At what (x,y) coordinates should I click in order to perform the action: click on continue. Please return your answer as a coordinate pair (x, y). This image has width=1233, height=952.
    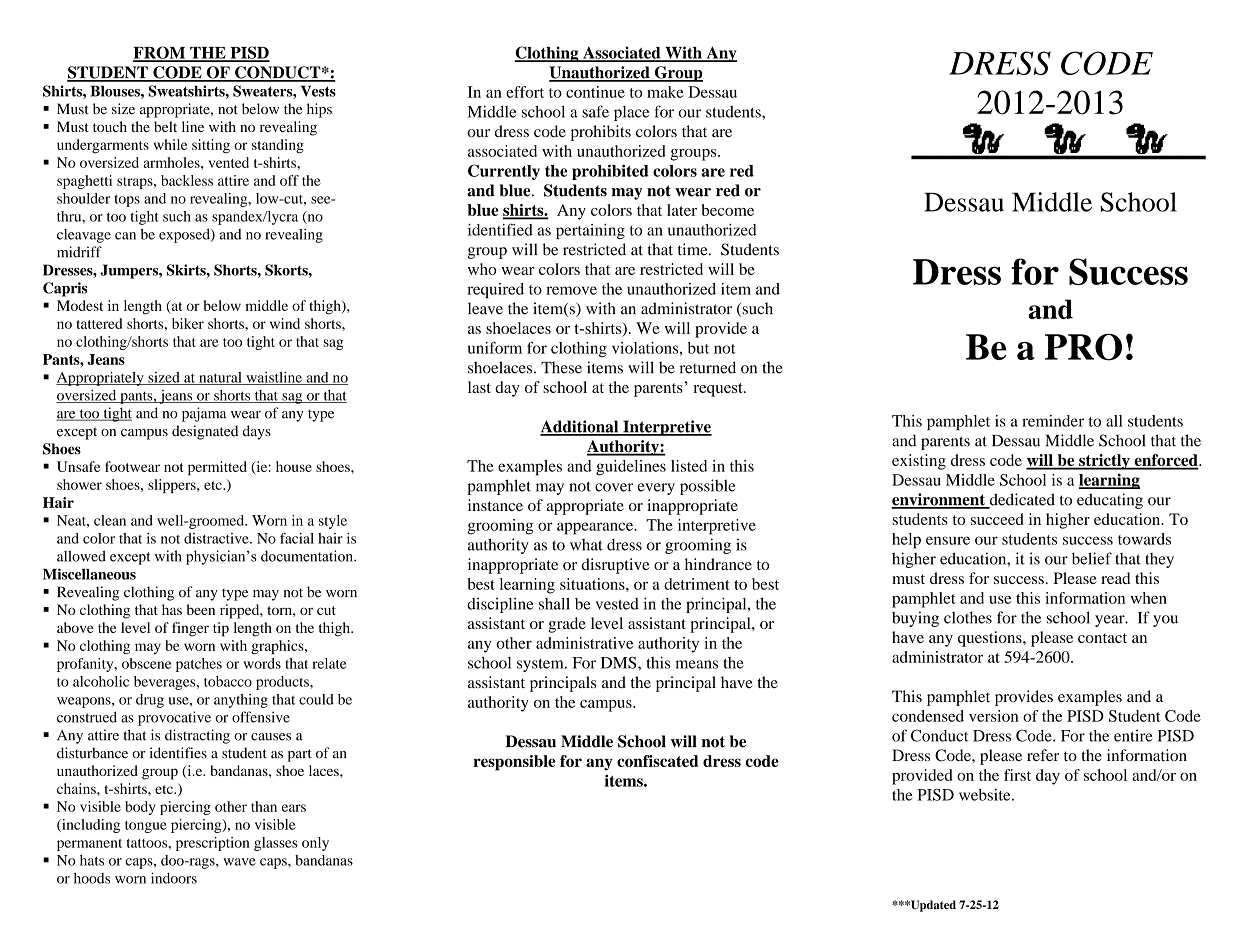
    Looking at the image, I should click on (595, 92).
